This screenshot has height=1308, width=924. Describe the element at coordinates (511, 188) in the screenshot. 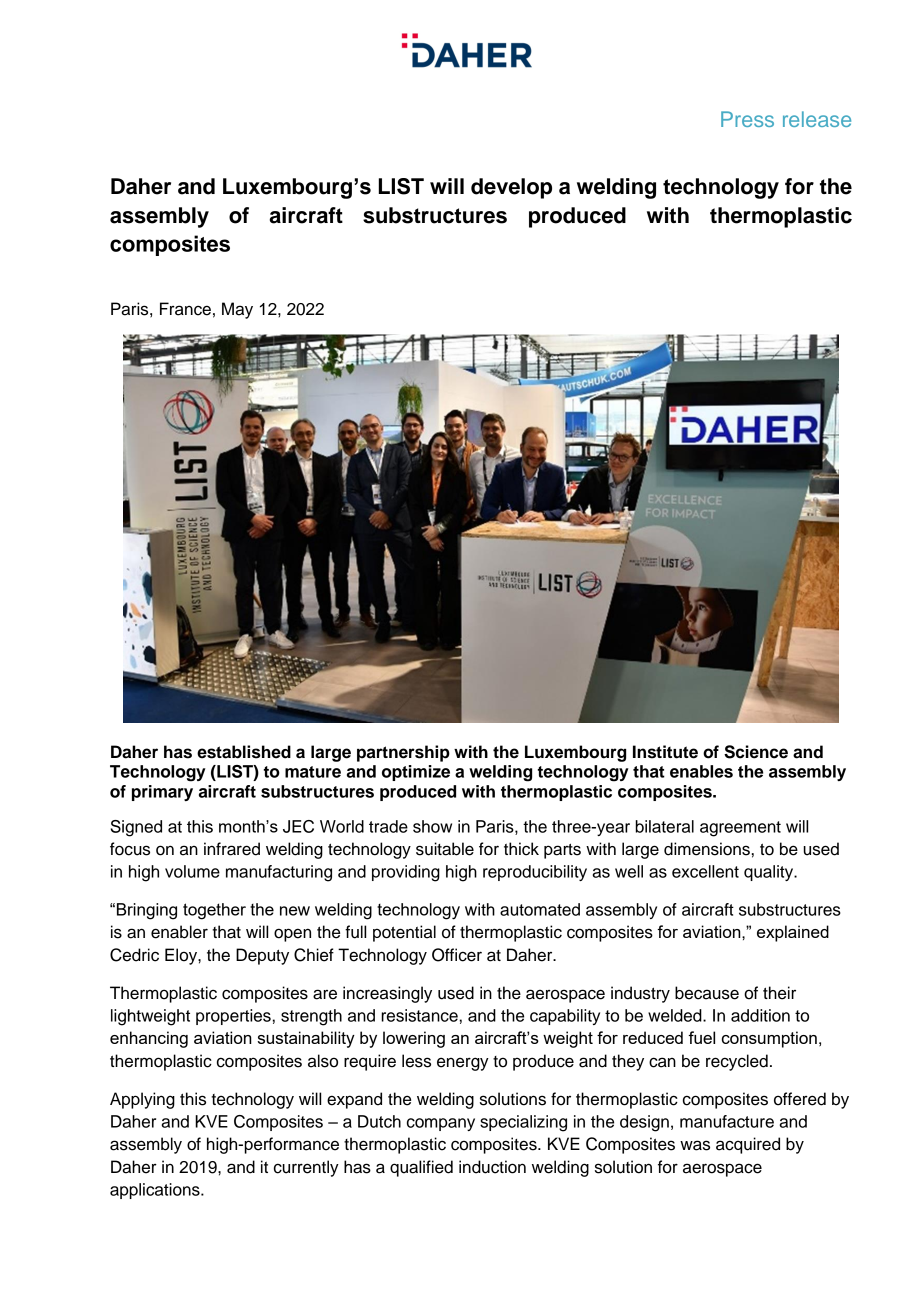

I see `develop` at that location.
